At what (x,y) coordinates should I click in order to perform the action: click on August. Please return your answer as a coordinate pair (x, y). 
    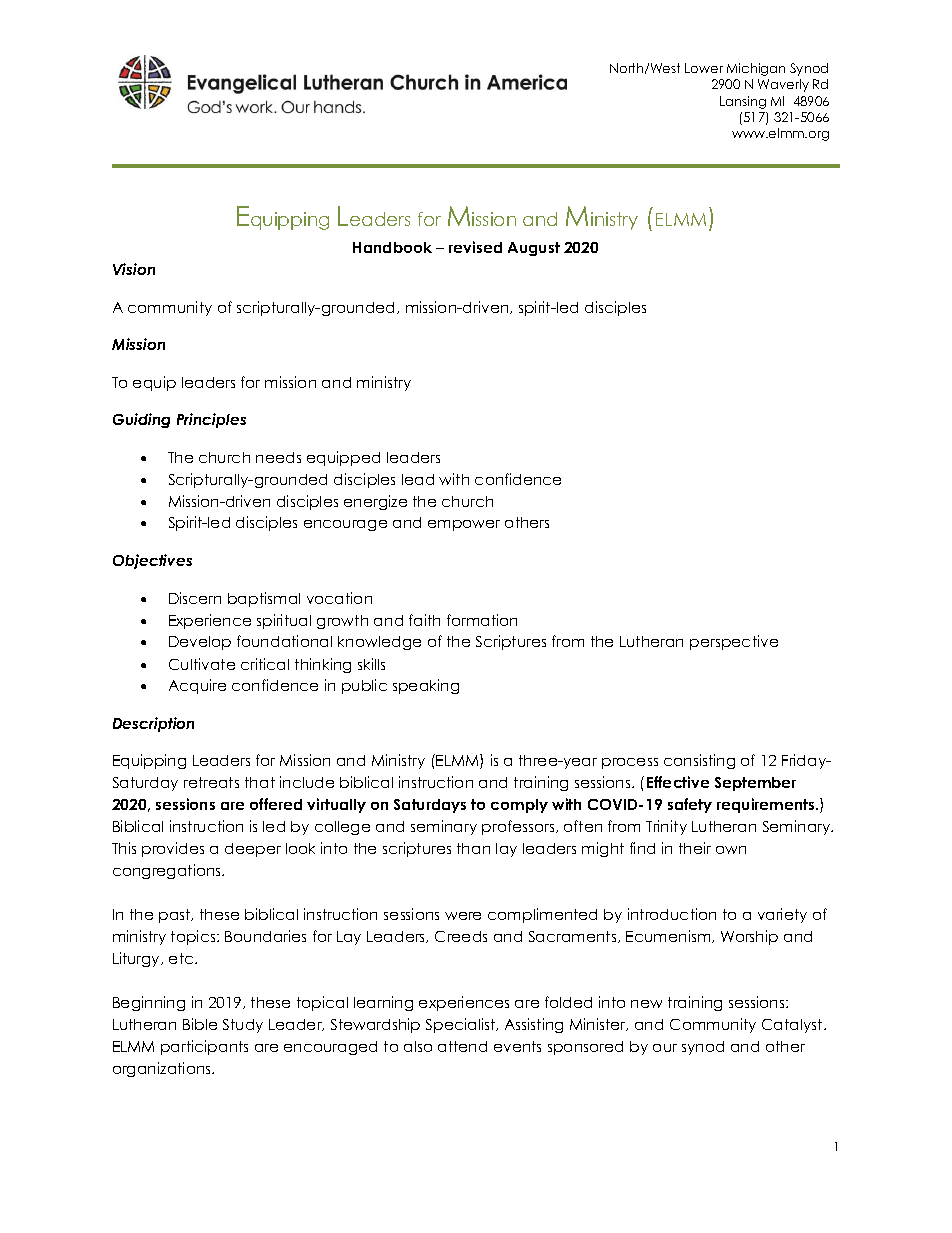
    Looking at the image, I should click on (534, 249).
